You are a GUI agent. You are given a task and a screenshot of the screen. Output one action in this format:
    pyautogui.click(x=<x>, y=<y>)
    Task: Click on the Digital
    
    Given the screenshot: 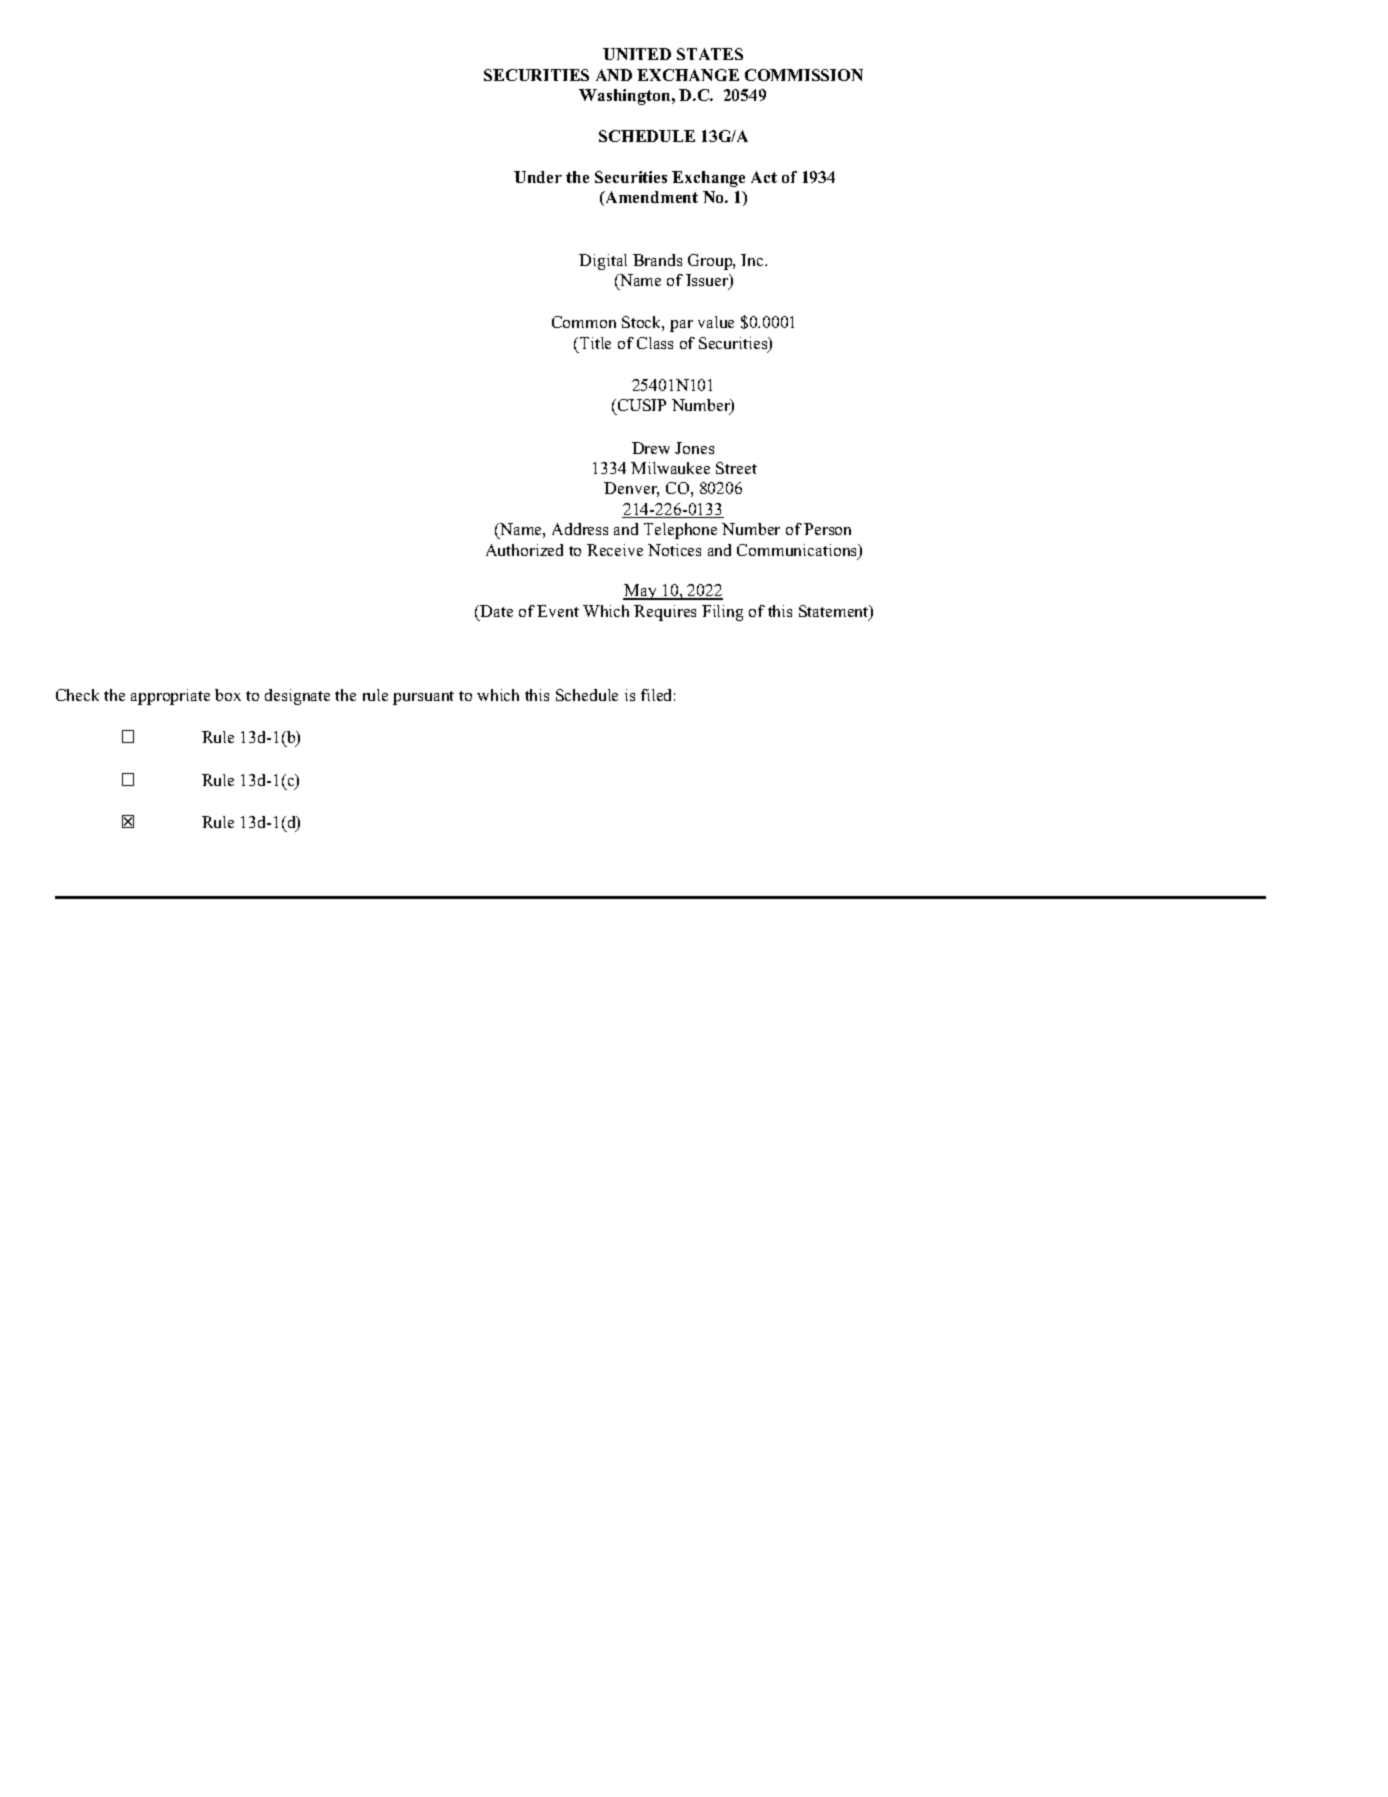 What is the action you would take?
    pyautogui.click(x=603, y=262)
